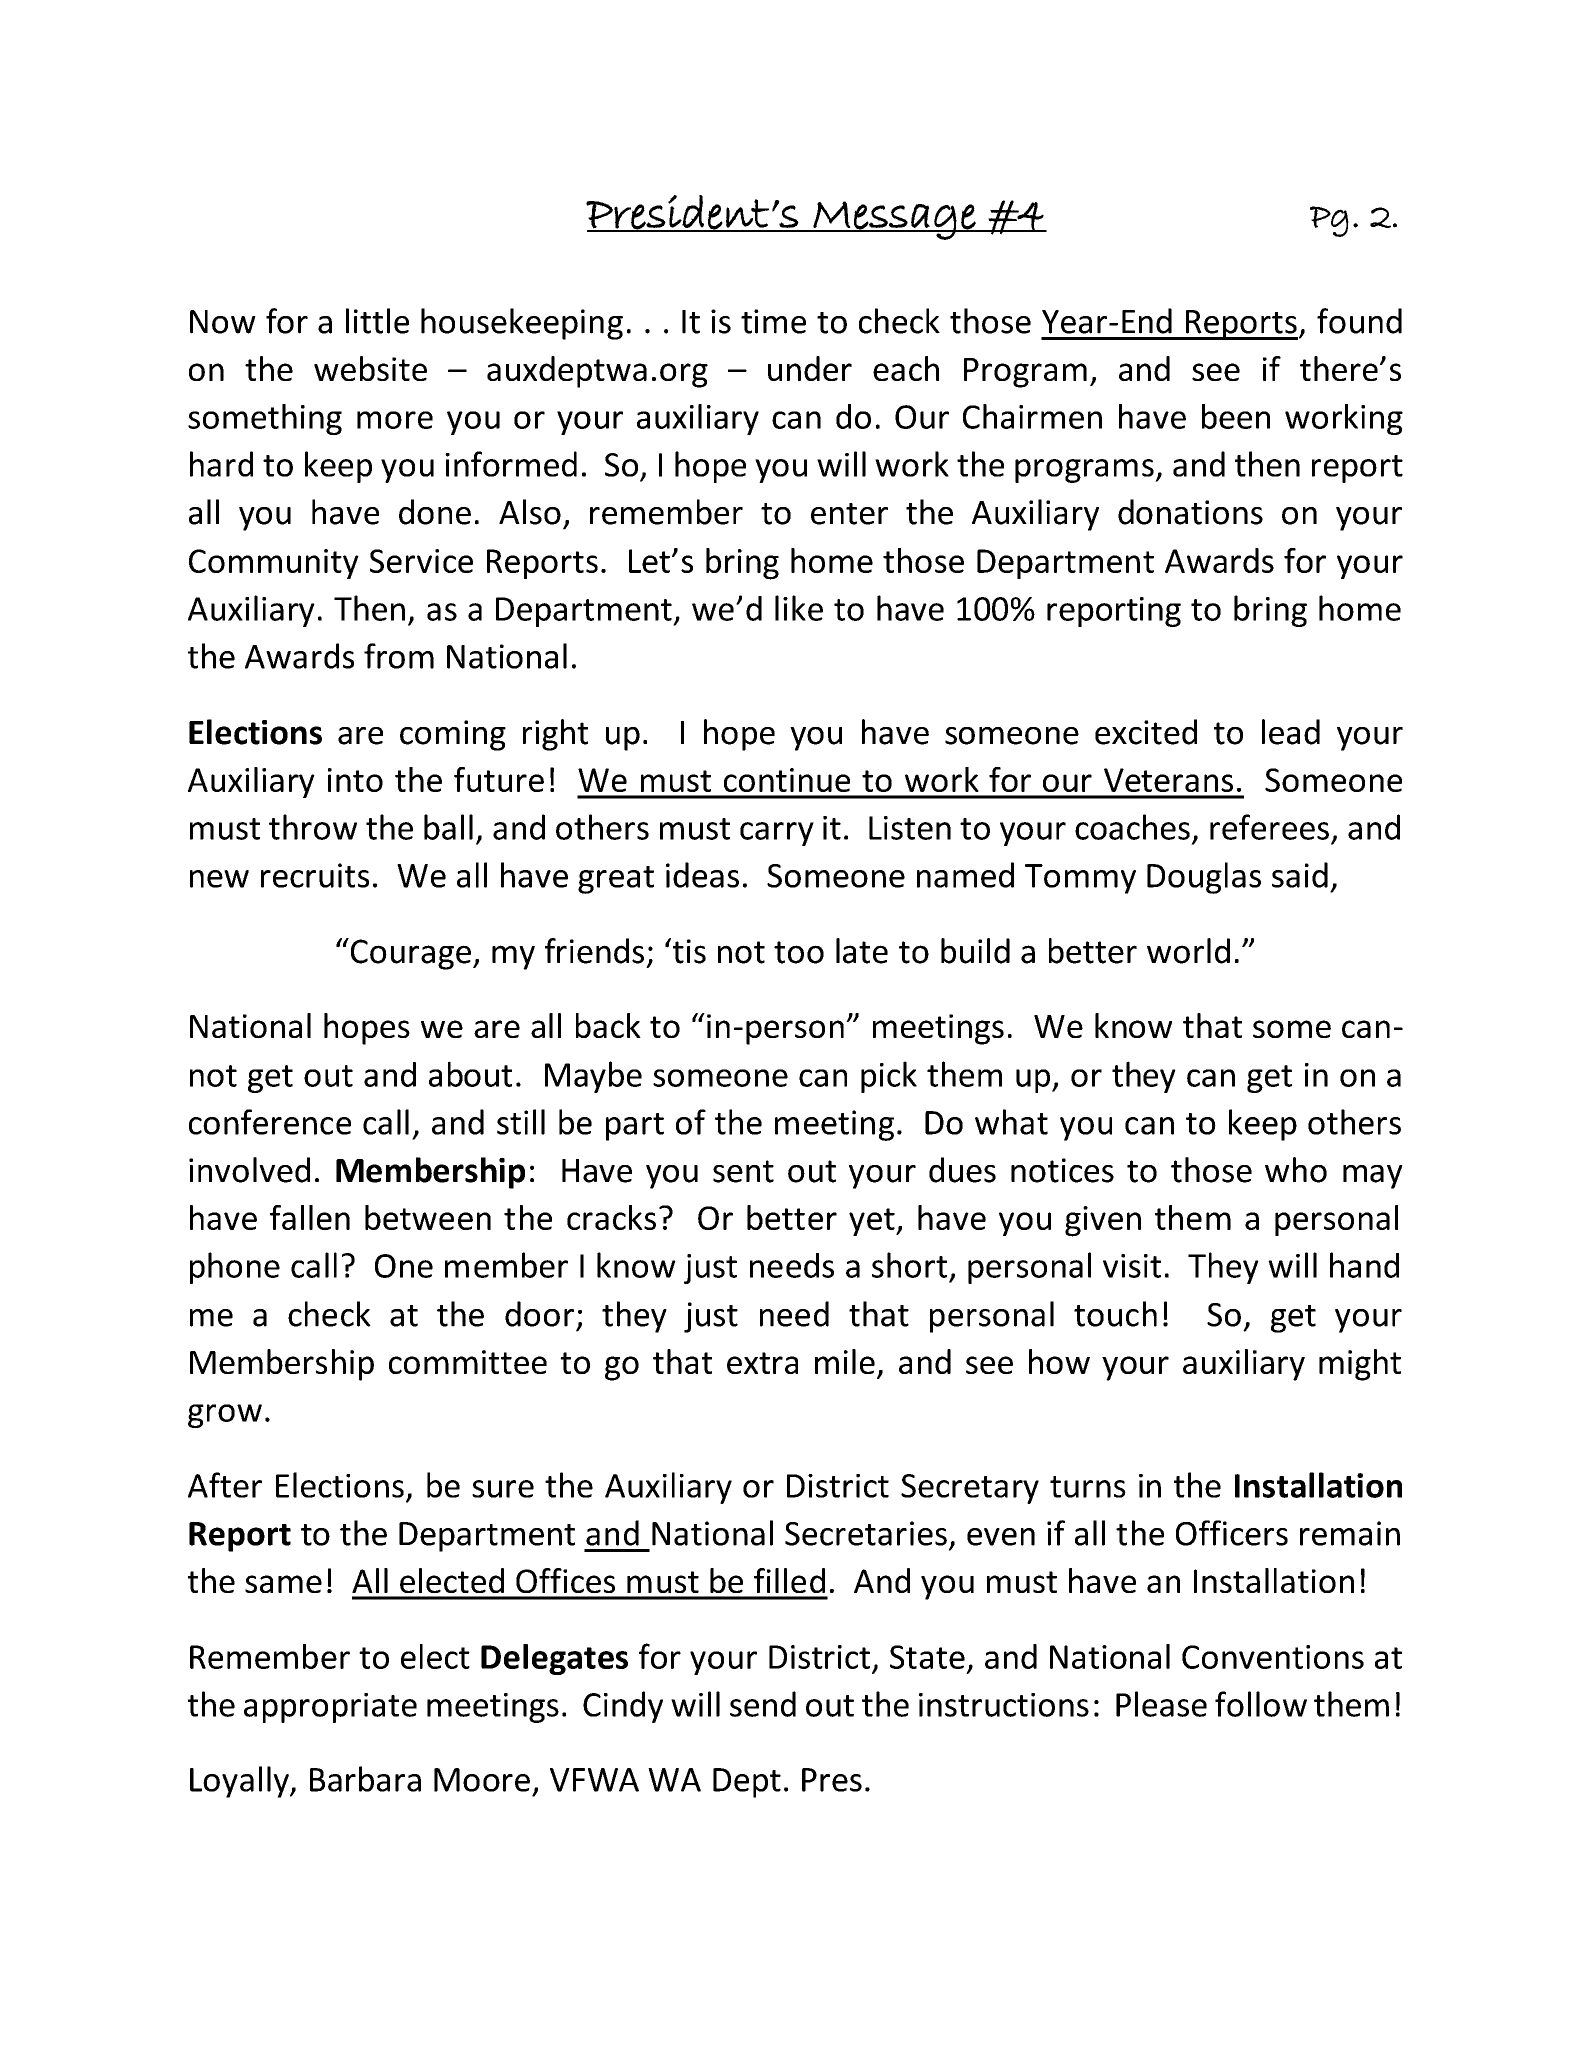 Image resolution: width=1590 pixels, height=2058 pixels. What do you see at coordinates (1359, 321) in the page?
I see `found` at bounding box center [1359, 321].
